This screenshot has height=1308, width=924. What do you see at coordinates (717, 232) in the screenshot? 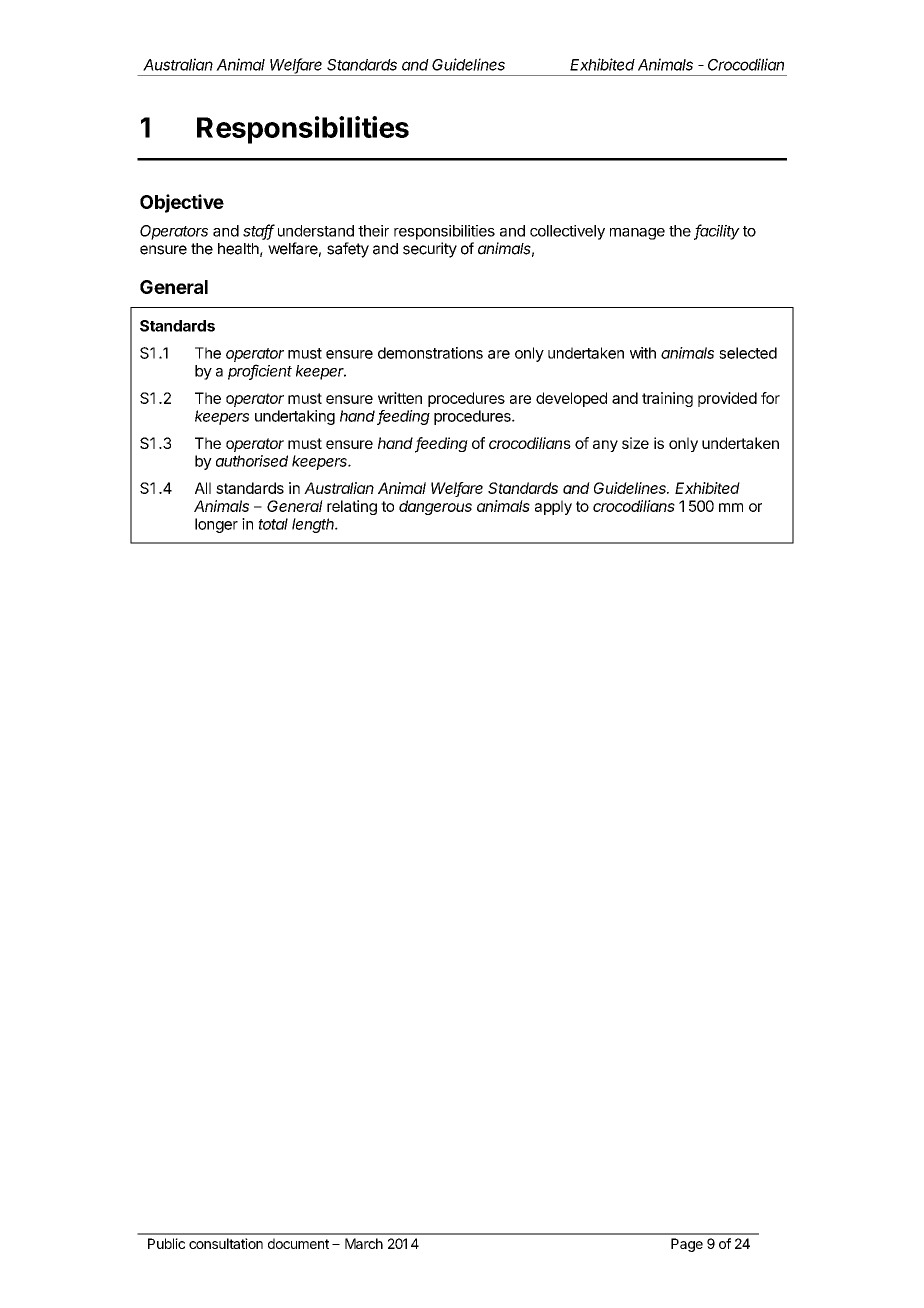
I see `facility` at bounding box center [717, 232].
